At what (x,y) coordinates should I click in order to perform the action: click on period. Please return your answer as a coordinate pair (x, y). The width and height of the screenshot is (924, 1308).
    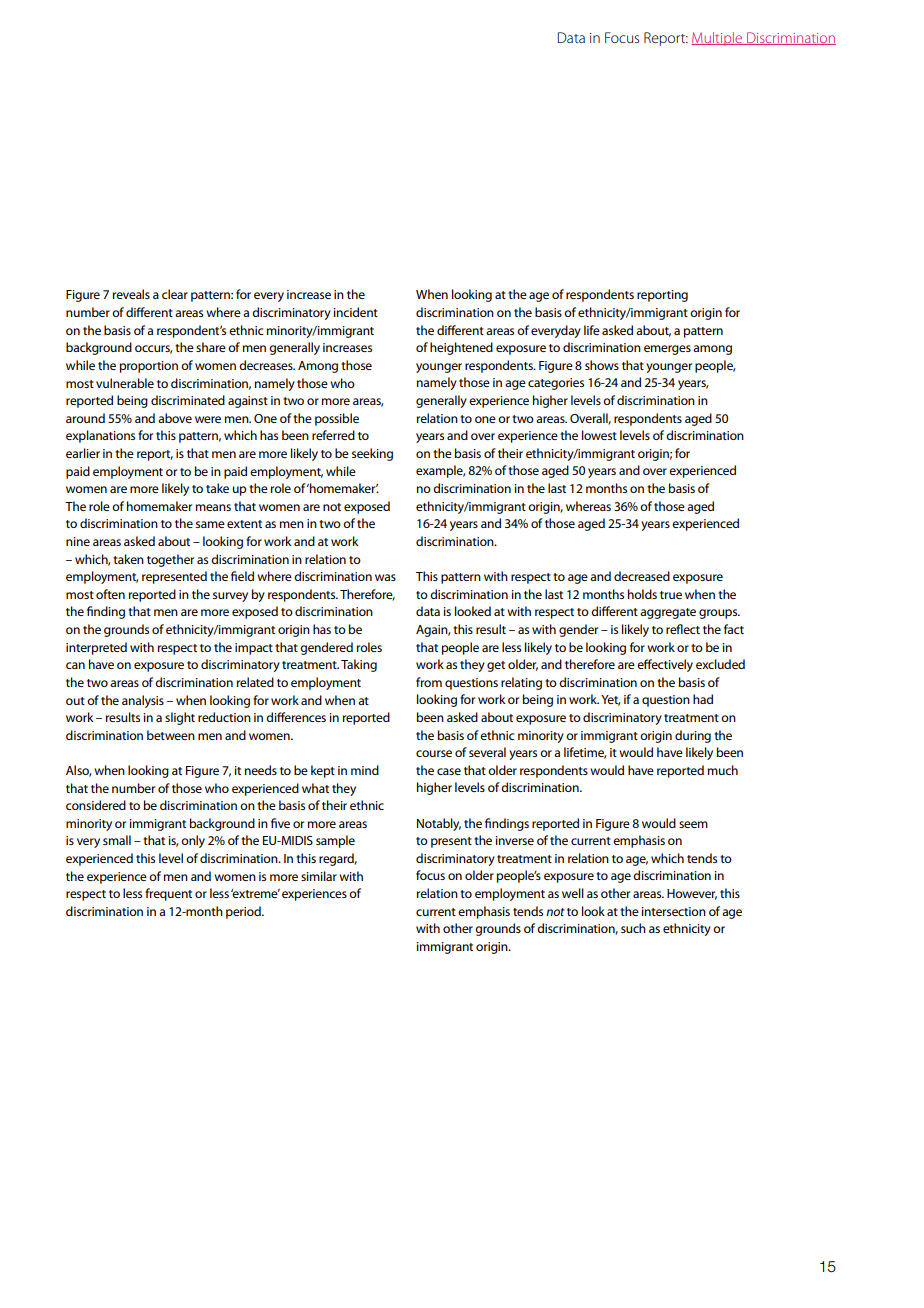
    Looking at the image, I should click on (244, 912).
